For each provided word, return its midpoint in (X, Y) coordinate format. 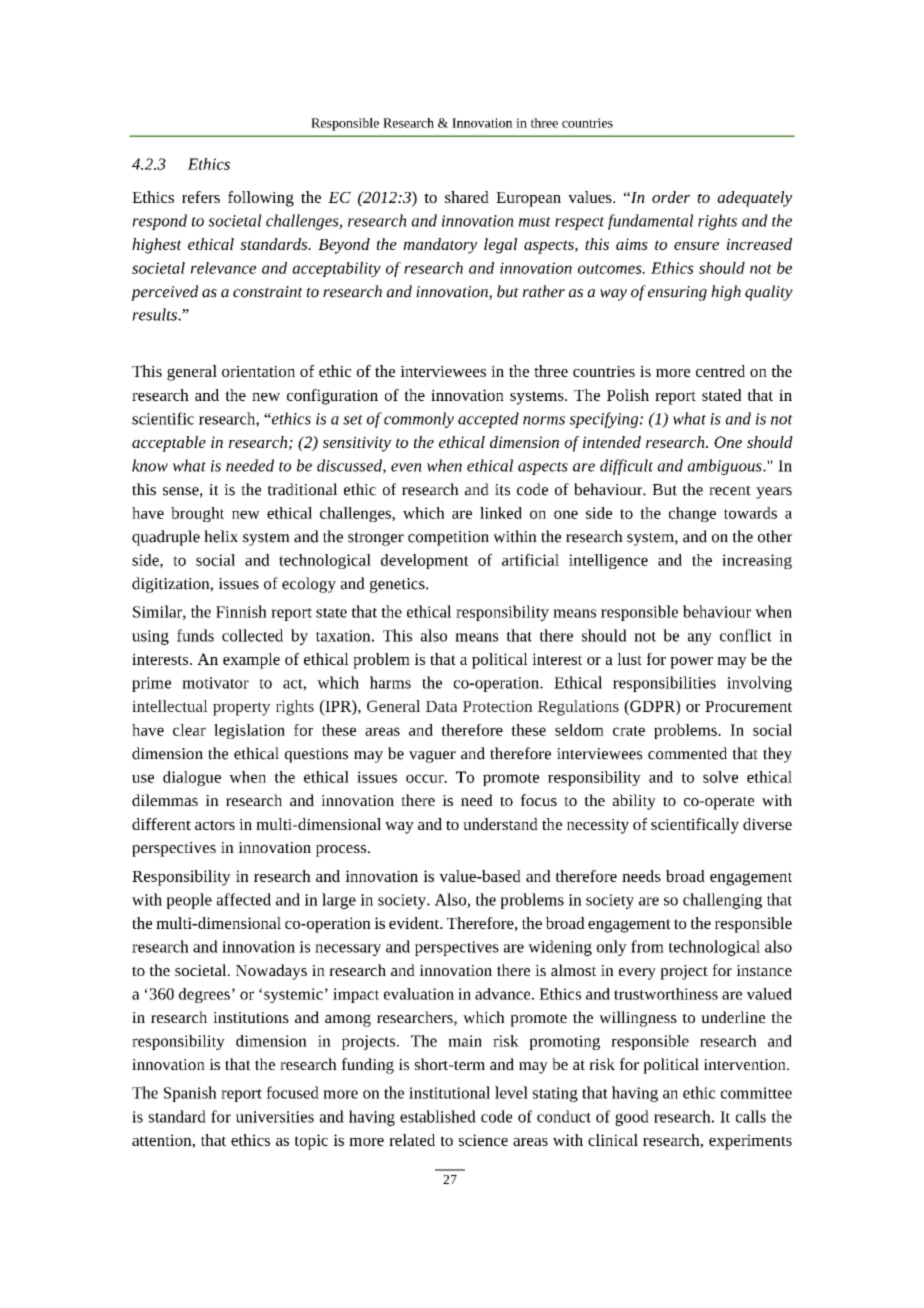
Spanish (190, 1094)
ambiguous (725, 467)
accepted (488, 420)
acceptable (169, 444)
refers (201, 197)
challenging (722, 901)
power (691, 663)
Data (441, 706)
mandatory (440, 246)
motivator (215, 683)
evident (415, 923)
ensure (696, 246)
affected (244, 899)
